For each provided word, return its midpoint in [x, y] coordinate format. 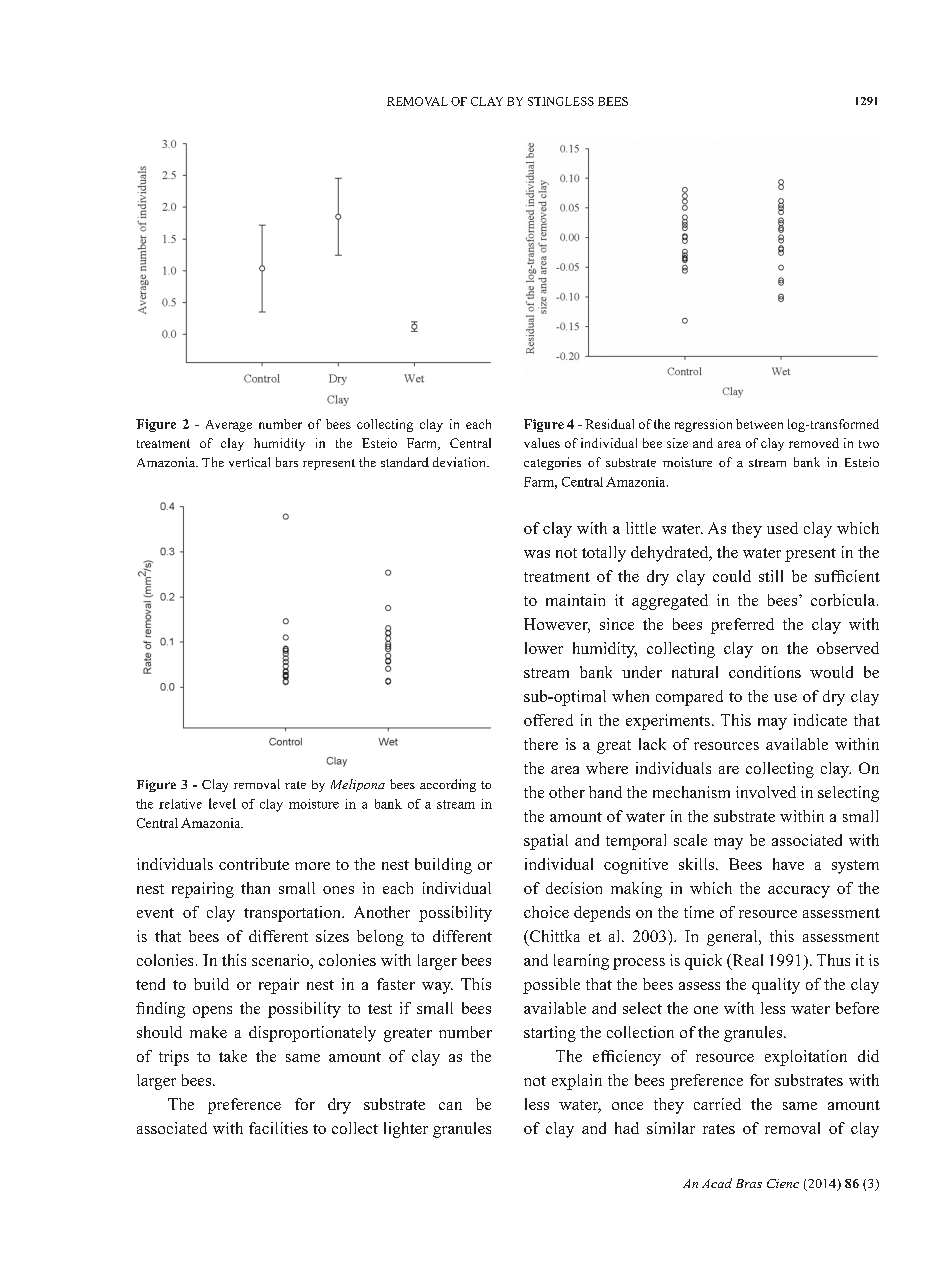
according [448, 785]
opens [212, 1012]
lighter [406, 1130]
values [542, 443]
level [222, 803]
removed [814, 443]
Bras [749, 1183]
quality [776, 986]
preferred [742, 626]
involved [766, 792]
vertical [249, 462]
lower [544, 648]
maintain [575, 600]
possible [551, 986]
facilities [278, 1128]
